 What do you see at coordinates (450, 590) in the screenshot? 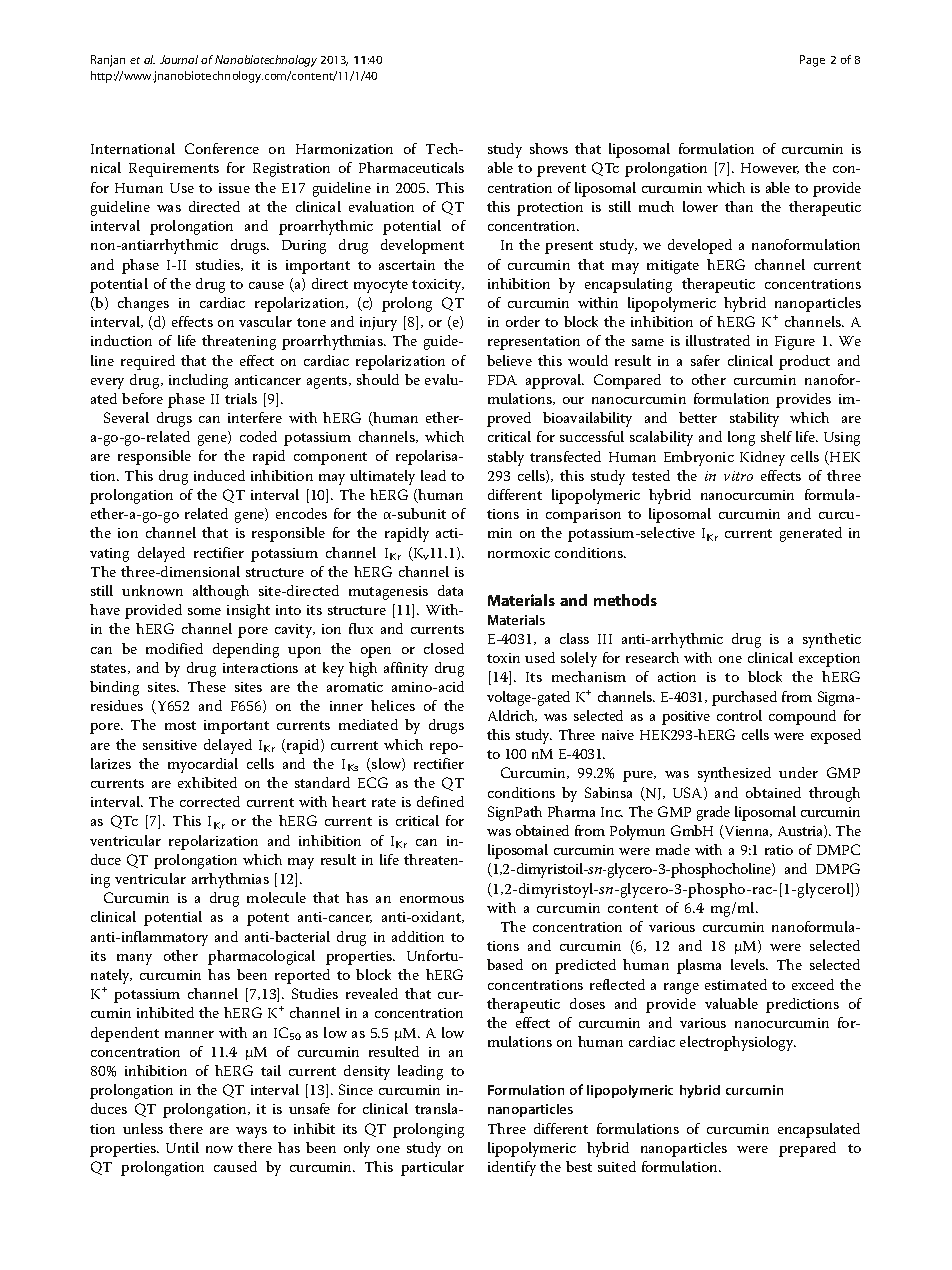
I see `data` at bounding box center [450, 590].
